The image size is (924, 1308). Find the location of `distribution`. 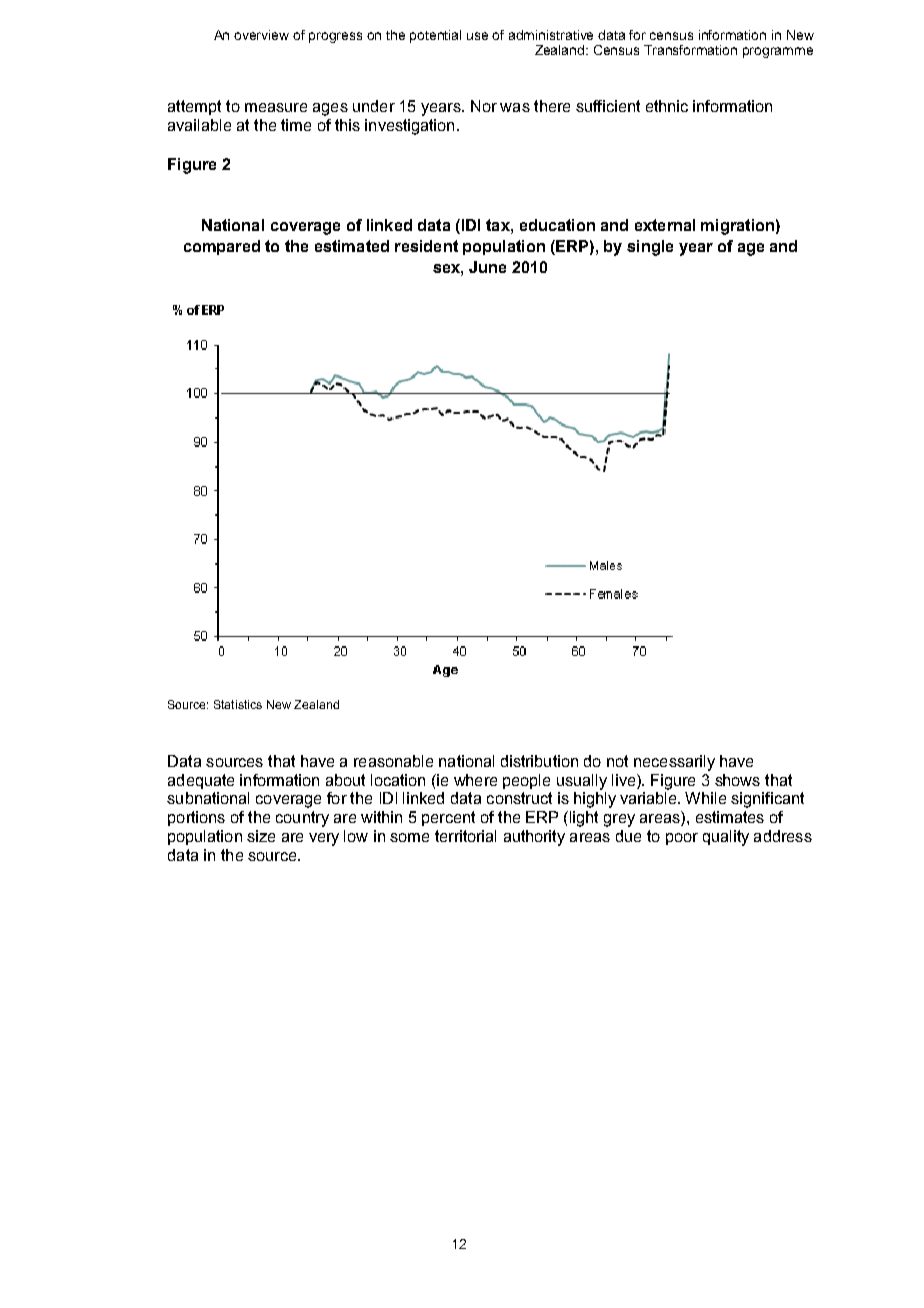

distribution is located at coordinates (539, 761).
